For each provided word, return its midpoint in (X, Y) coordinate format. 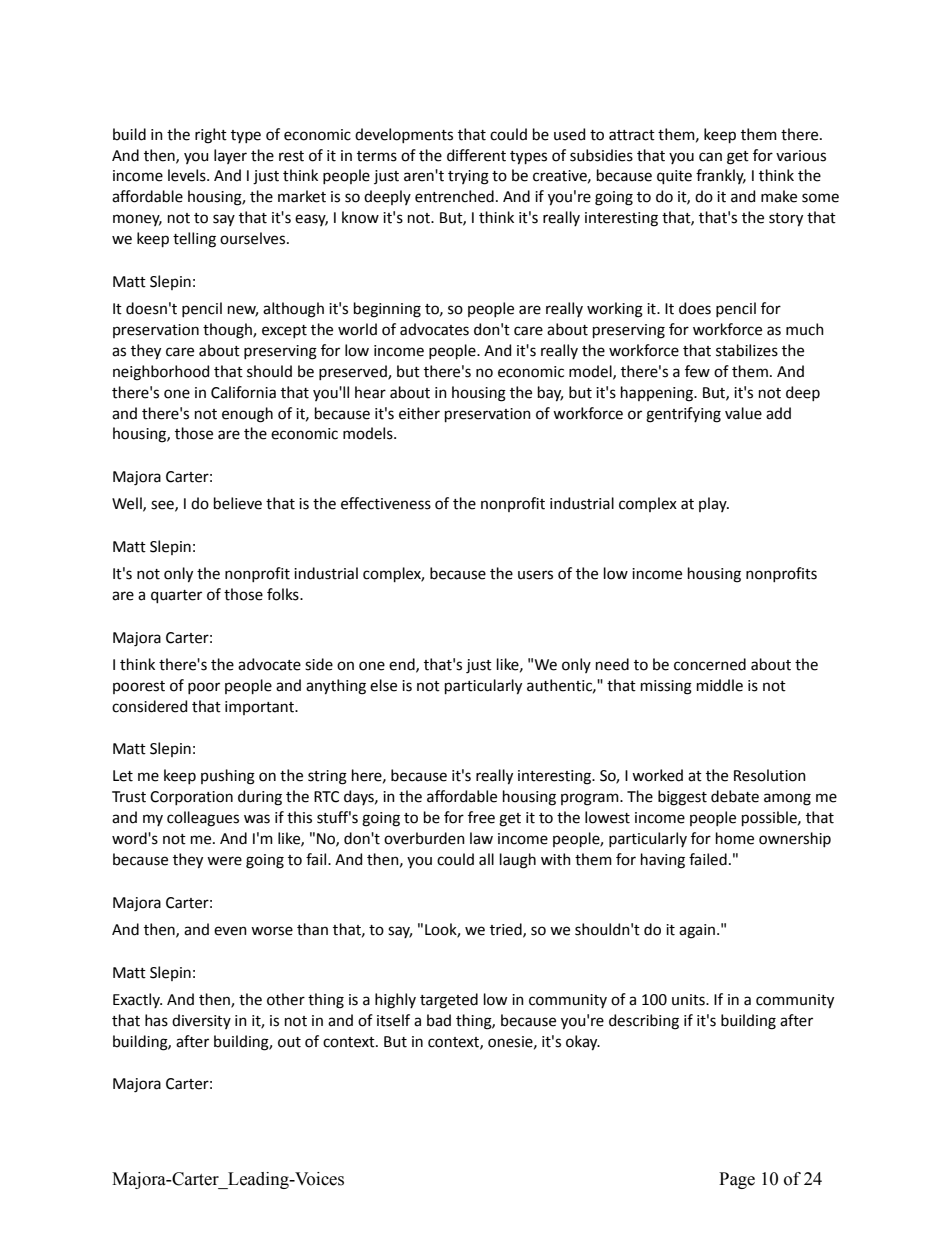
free (481, 817)
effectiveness (386, 503)
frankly (721, 176)
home (735, 838)
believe (238, 503)
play (714, 504)
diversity (201, 1021)
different (476, 155)
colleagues (203, 819)
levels (188, 175)
